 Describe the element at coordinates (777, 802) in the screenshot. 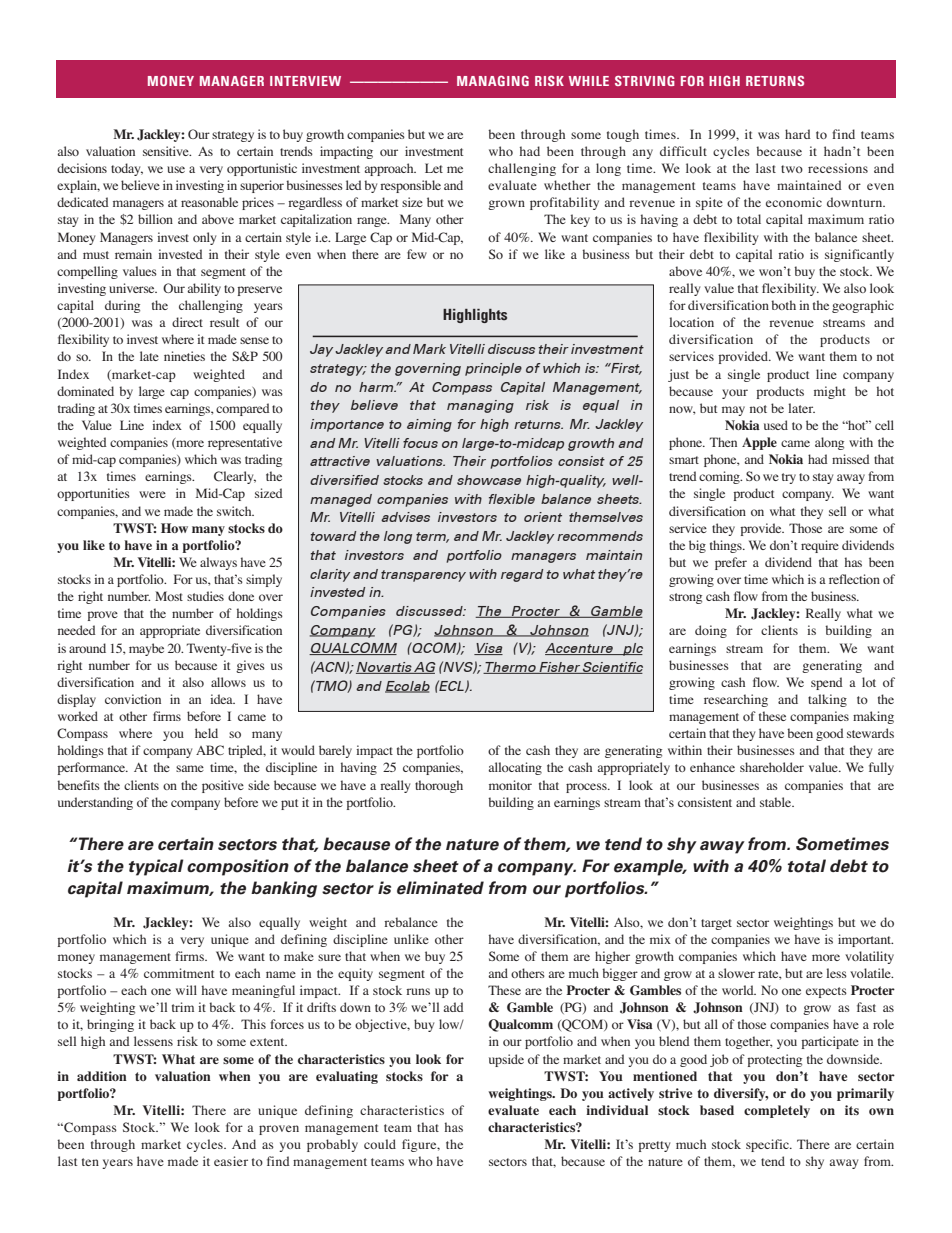

I see `stable` at that location.
